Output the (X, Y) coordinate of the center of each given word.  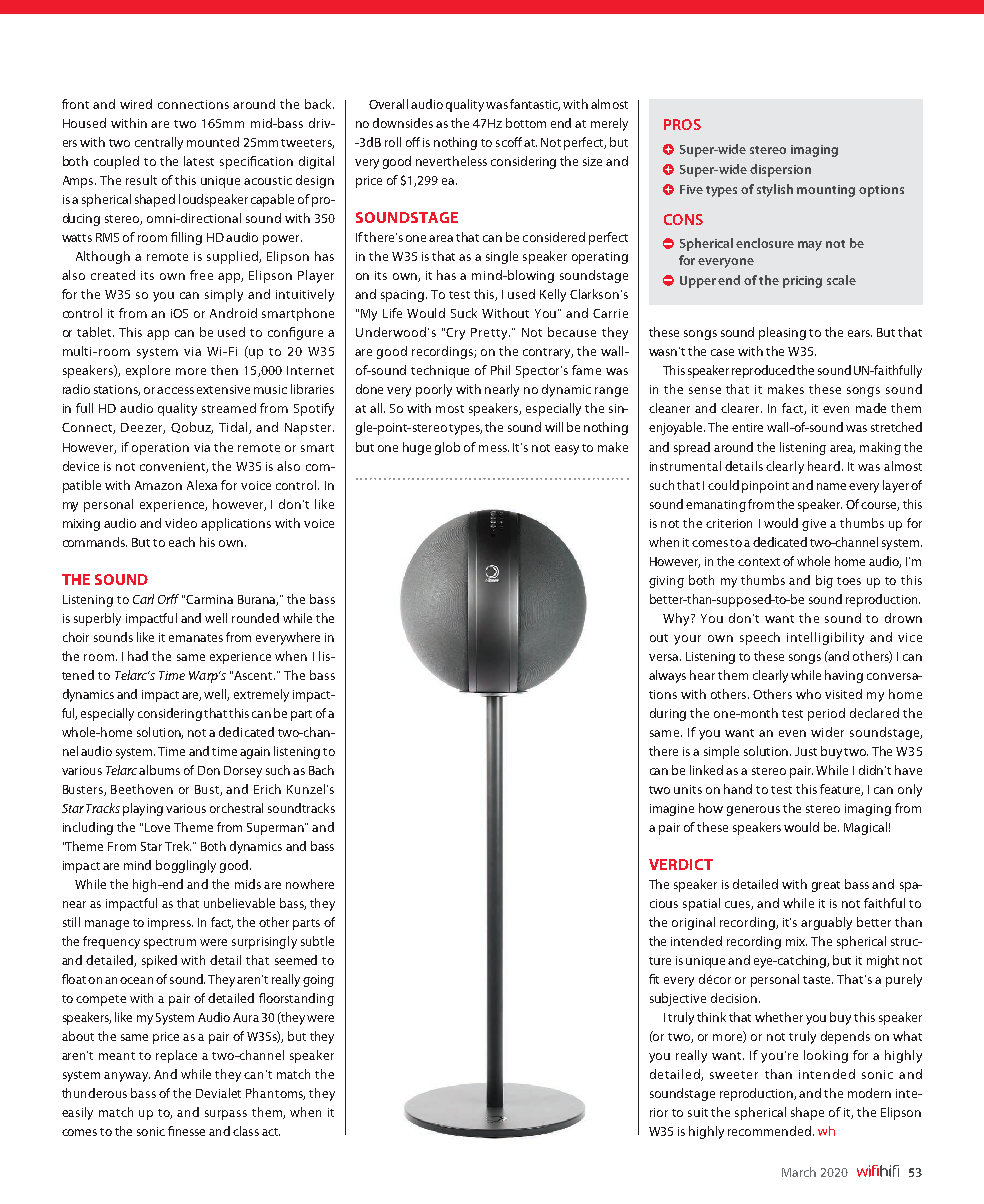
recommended (771, 1131)
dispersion (780, 170)
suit (698, 1112)
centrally (159, 143)
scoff (509, 142)
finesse (186, 1131)
